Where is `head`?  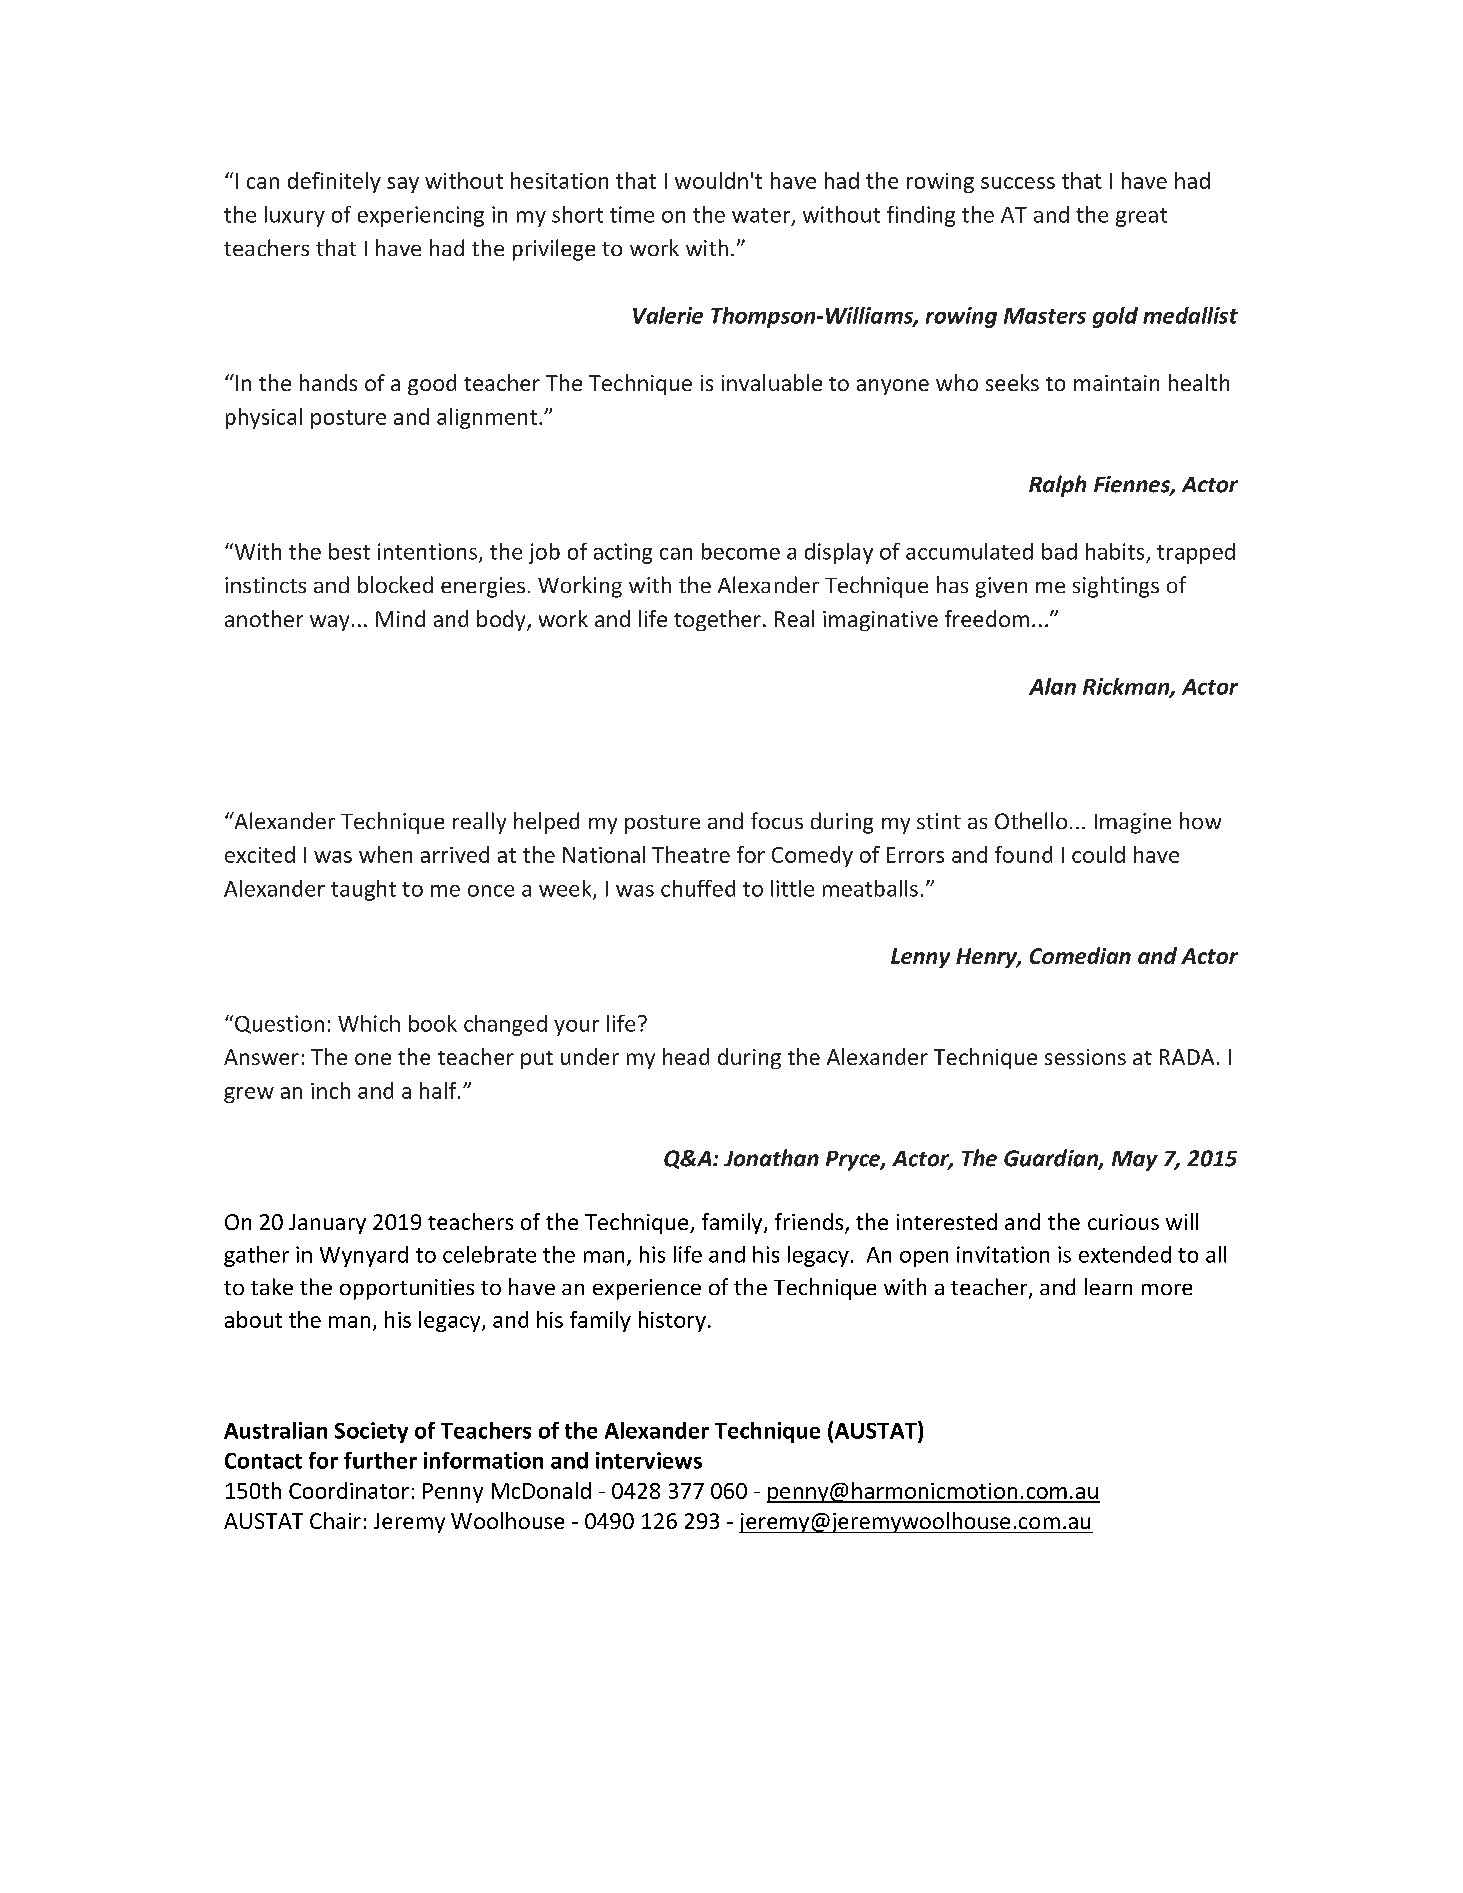 head is located at coordinates (686, 1056).
